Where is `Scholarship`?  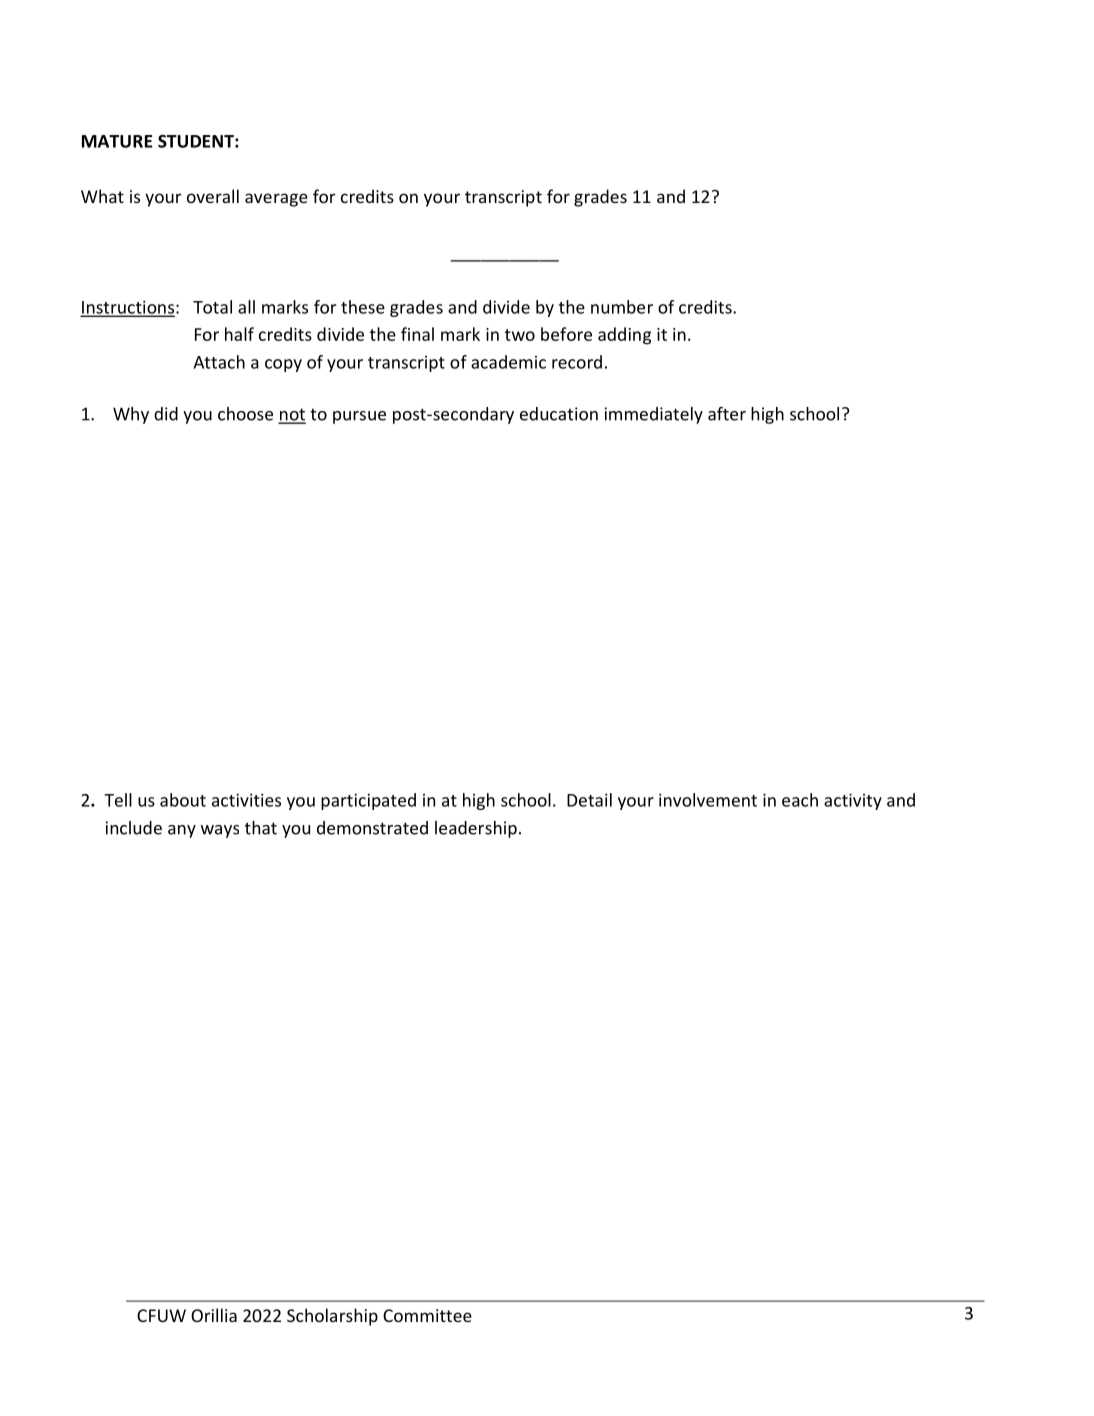 Scholarship is located at coordinates (332, 1317).
